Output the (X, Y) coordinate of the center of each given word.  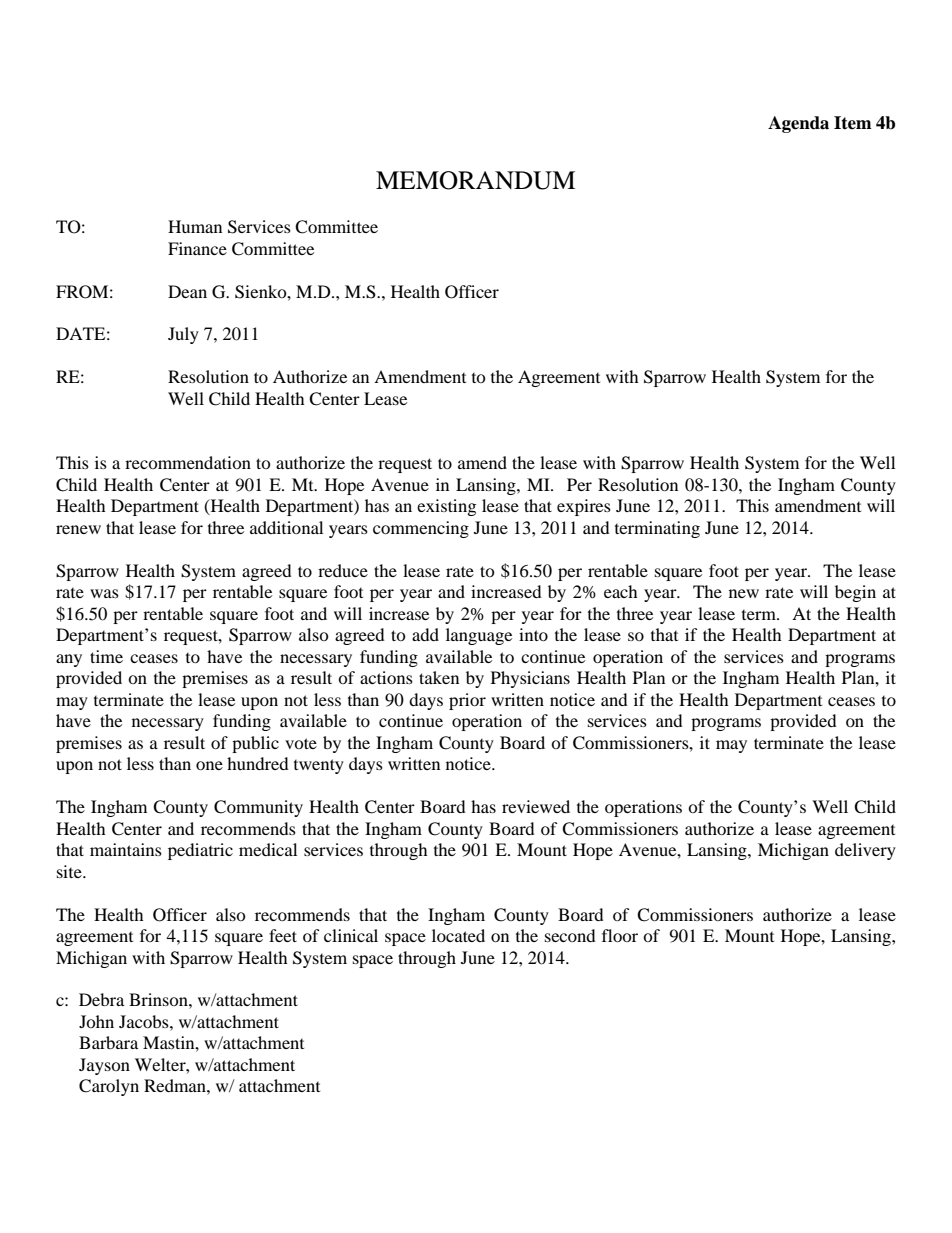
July (183, 335)
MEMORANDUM (475, 180)
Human (195, 226)
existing (446, 507)
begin (855, 593)
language (479, 636)
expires (584, 507)
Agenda (798, 124)
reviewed (536, 806)
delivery (865, 851)
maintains (126, 849)
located (458, 935)
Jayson (104, 1066)
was (104, 593)
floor (620, 935)
